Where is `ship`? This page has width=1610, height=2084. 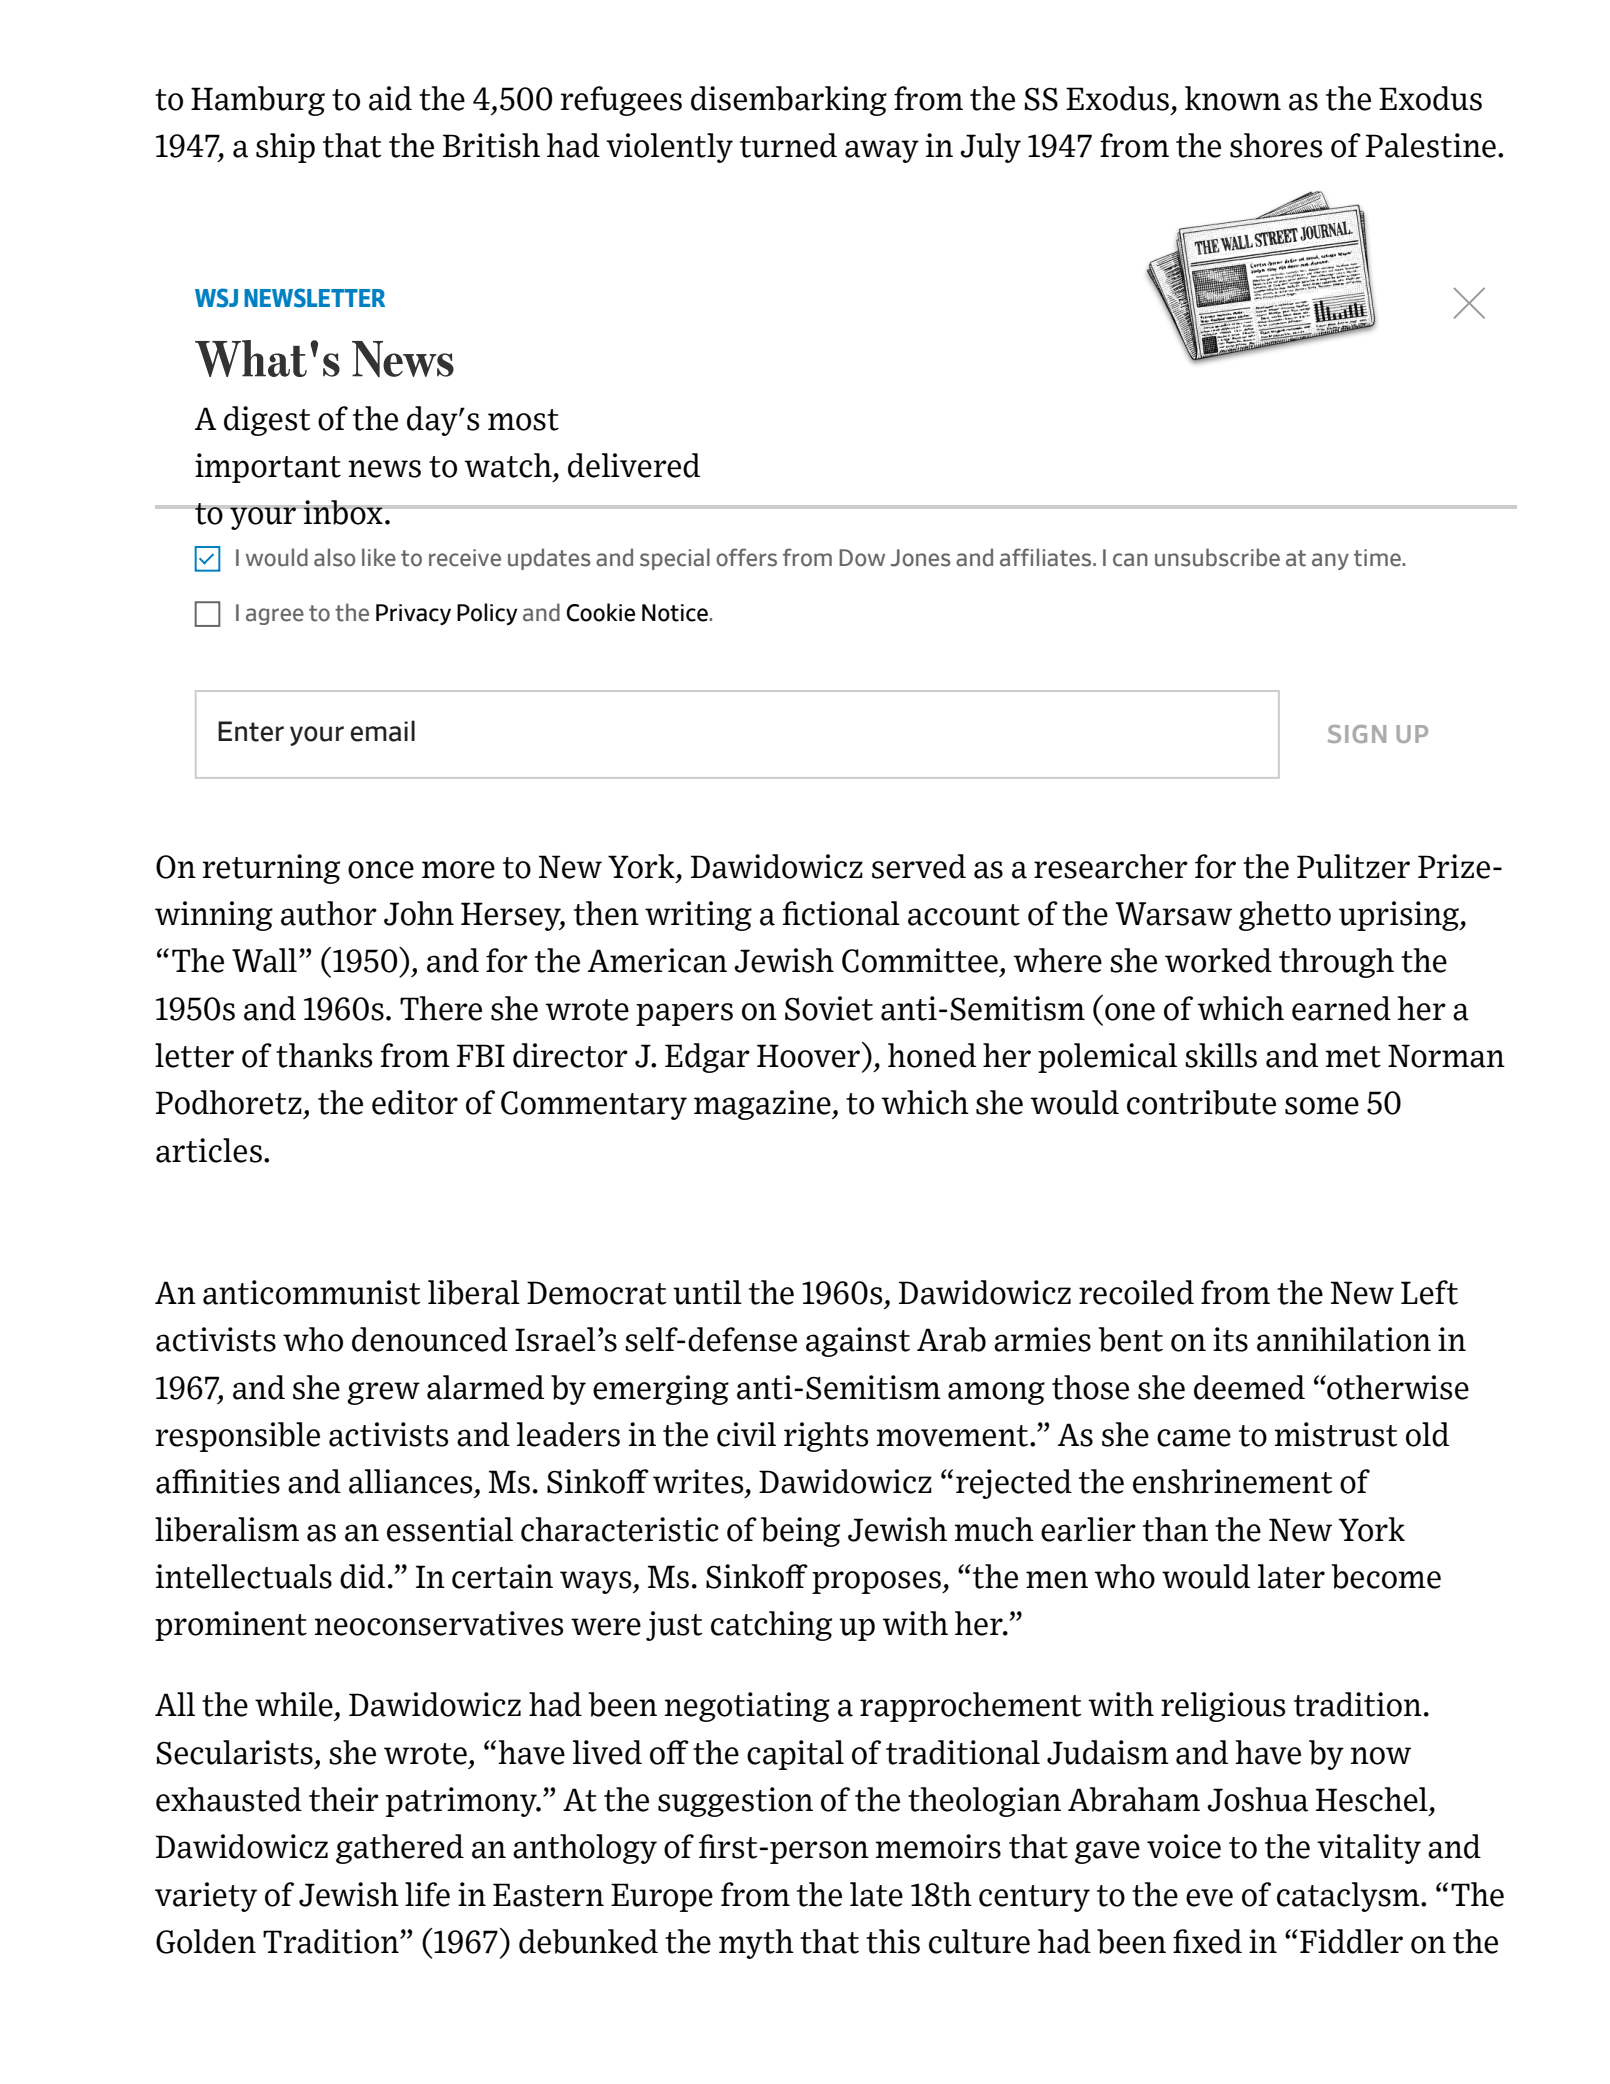 ship is located at coordinates (285, 148).
